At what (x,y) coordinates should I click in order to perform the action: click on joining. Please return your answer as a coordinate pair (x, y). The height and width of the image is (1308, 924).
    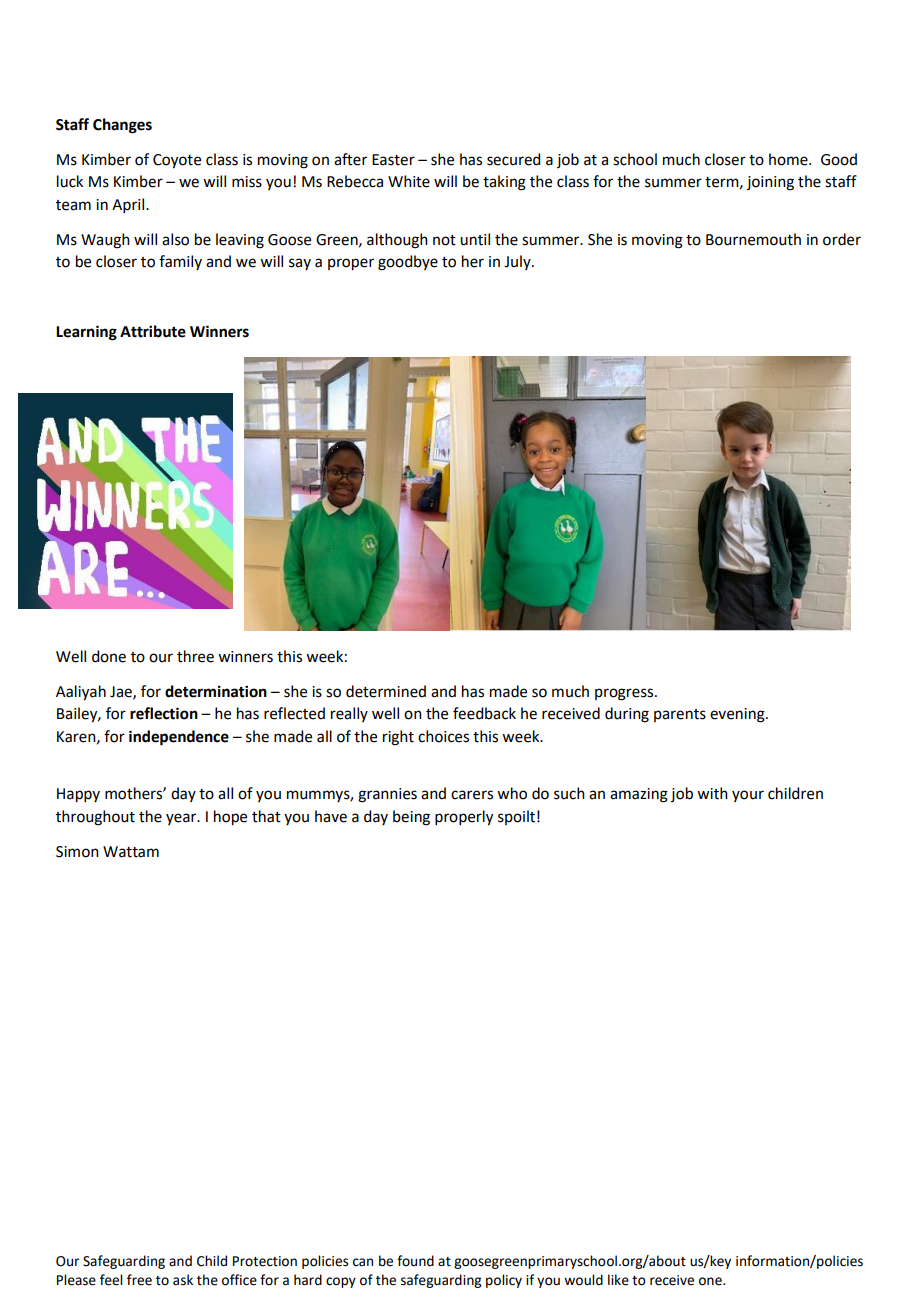
    Looking at the image, I should click on (770, 183).
